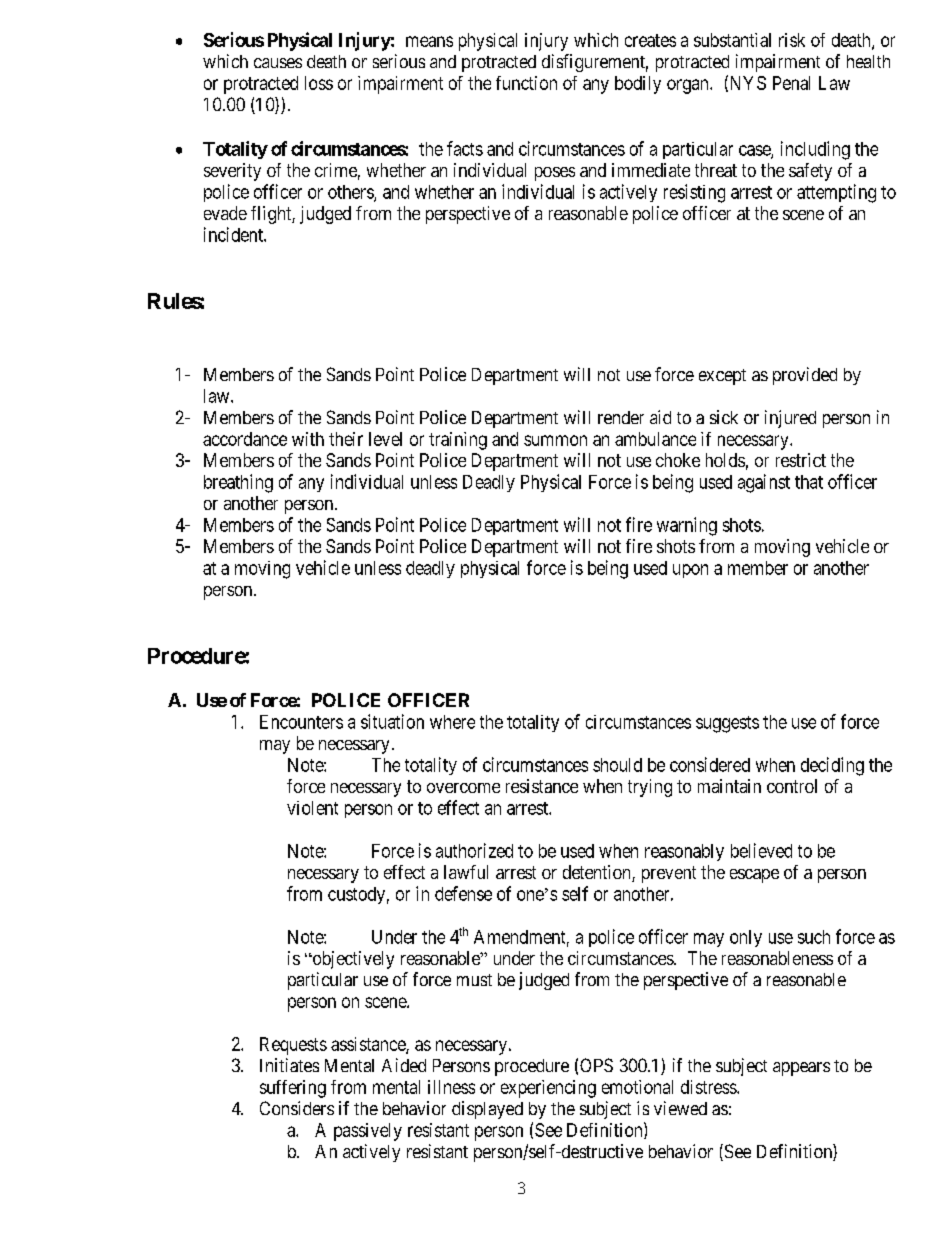 This screenshot has height=1233, width=952. I want to click on function, so click(526, 83).
